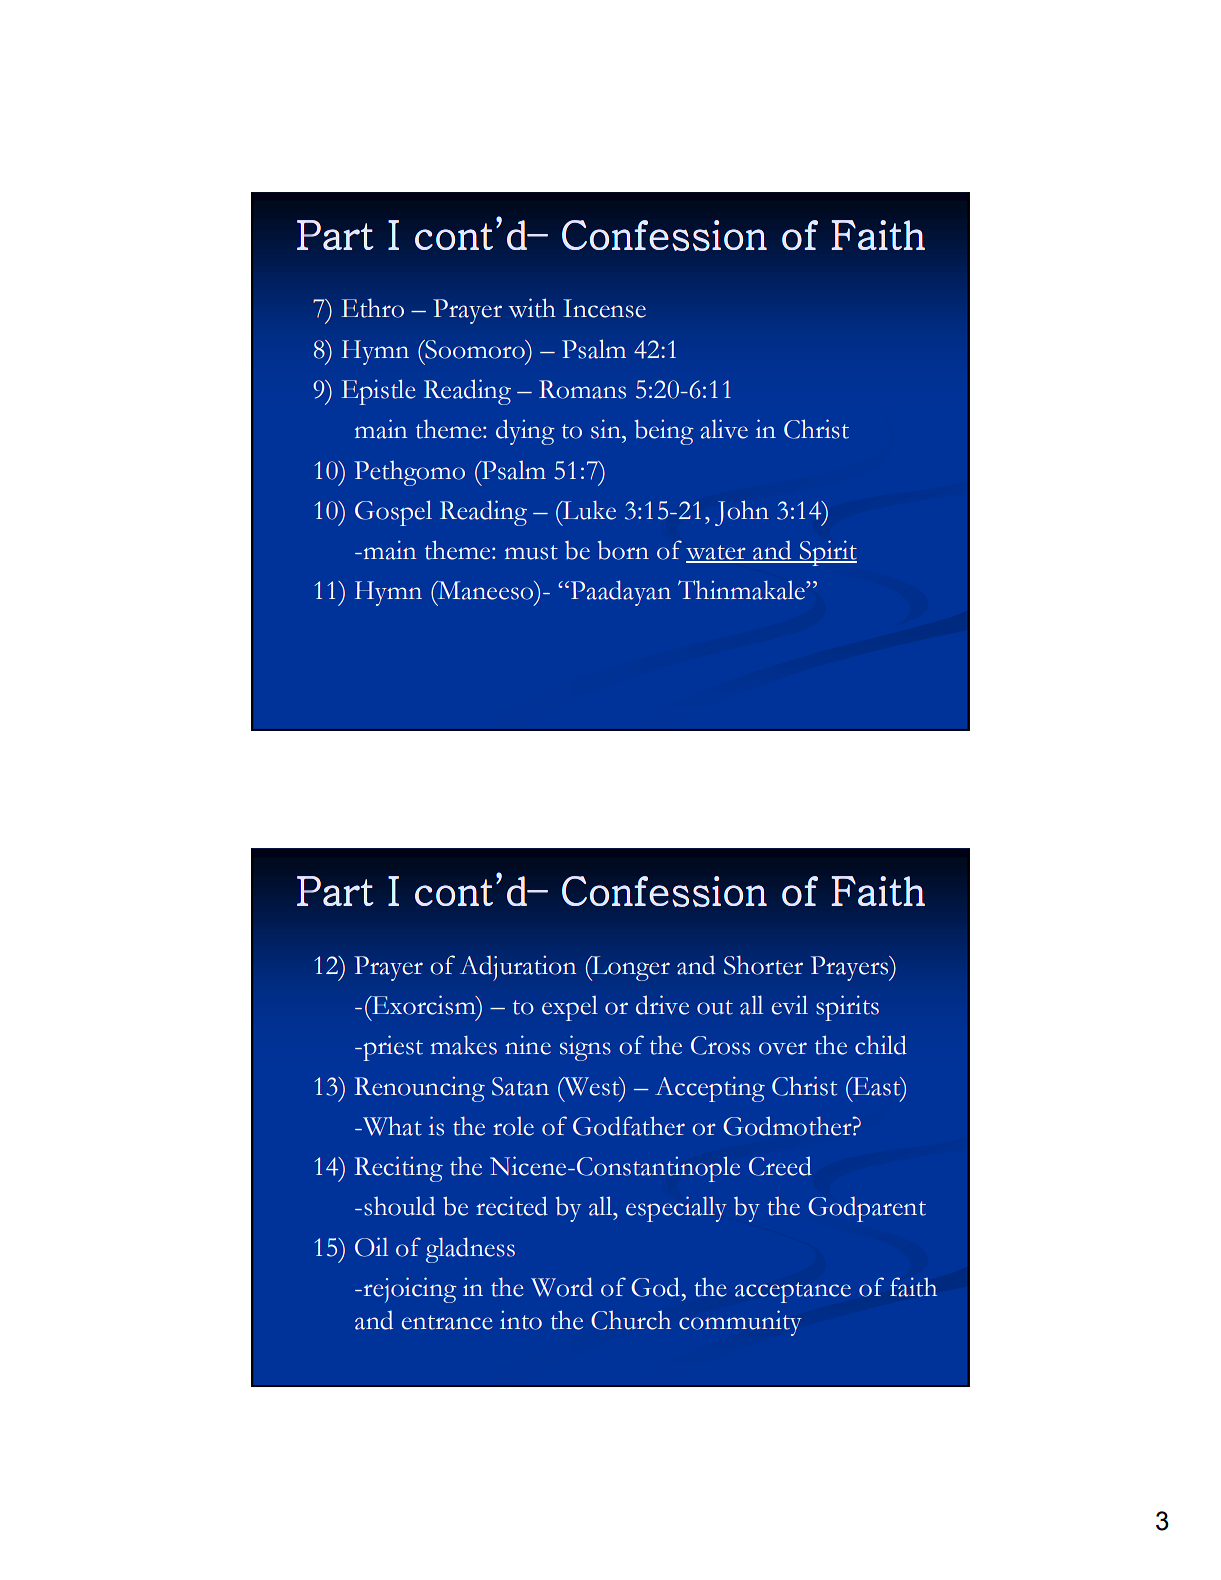  What do you see at coordinates (604, 308) in the screenshot?
I see `Incense` at bounding box center [604, 308].
